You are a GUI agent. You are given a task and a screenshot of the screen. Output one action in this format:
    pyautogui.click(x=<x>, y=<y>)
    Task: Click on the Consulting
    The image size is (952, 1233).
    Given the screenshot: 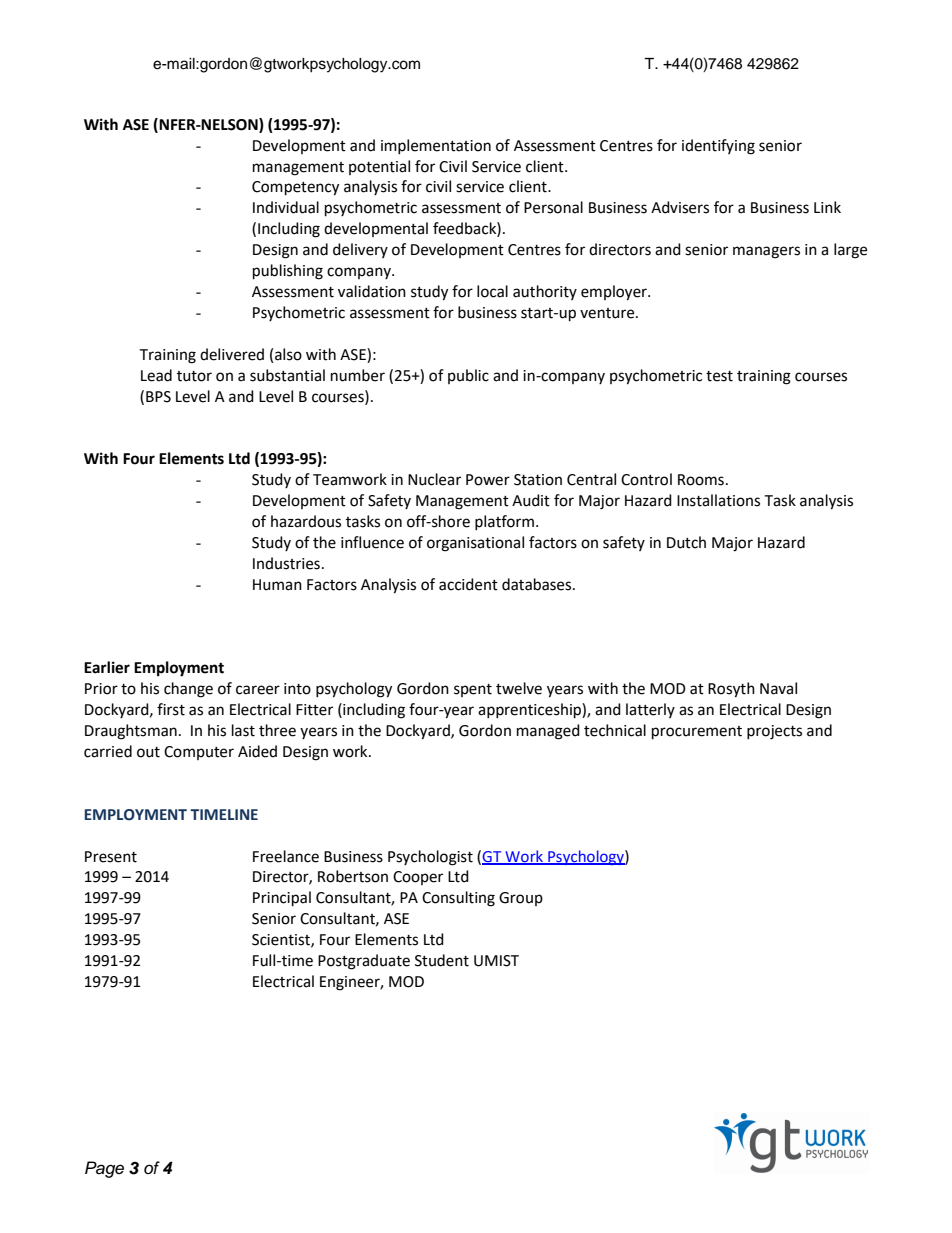 What is the action you would take?
    pyautogui.click(x=458, y=899)
